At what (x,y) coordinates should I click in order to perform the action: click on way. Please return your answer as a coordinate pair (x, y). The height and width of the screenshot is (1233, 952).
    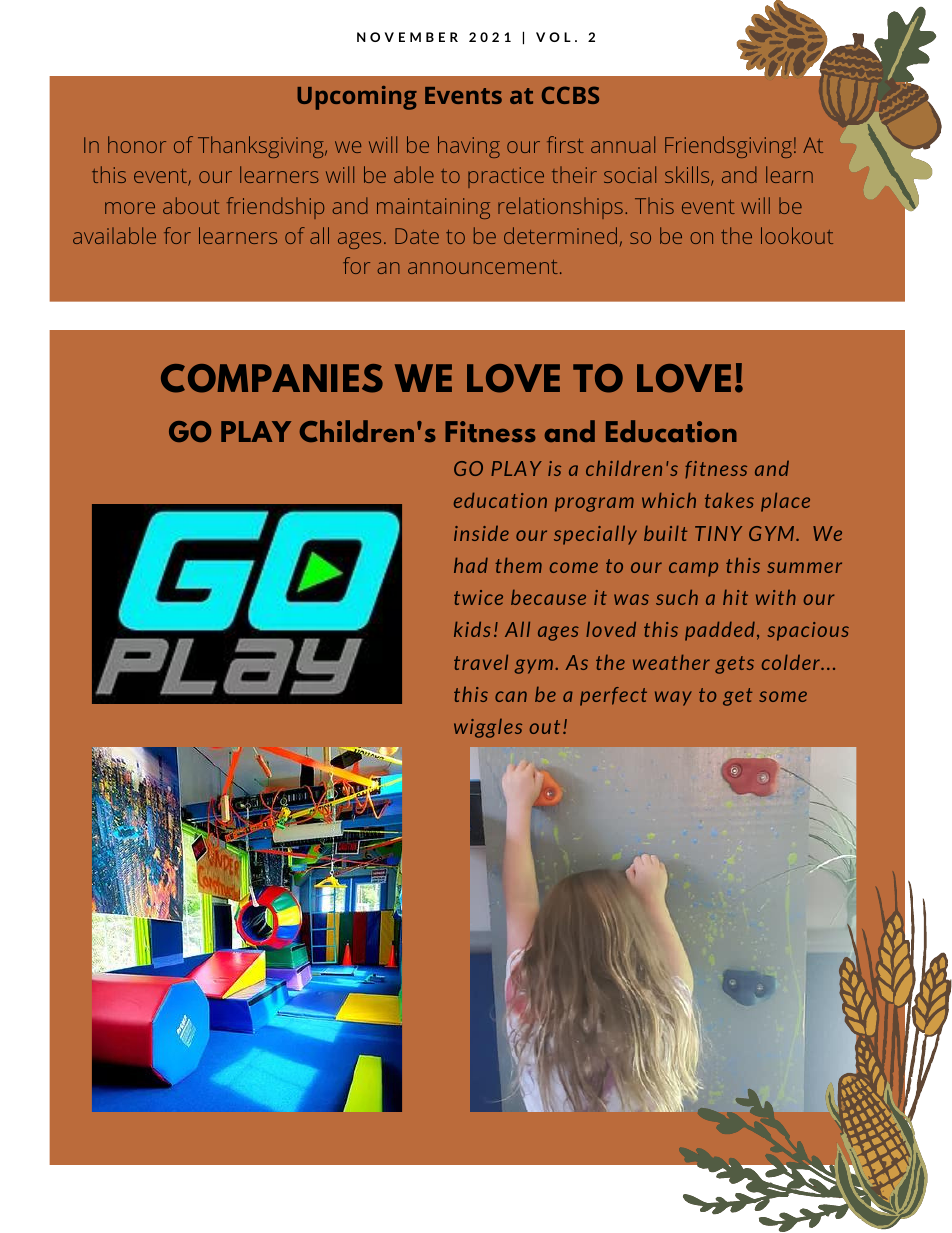
    Looking at the image, I should click on (673, 698).
